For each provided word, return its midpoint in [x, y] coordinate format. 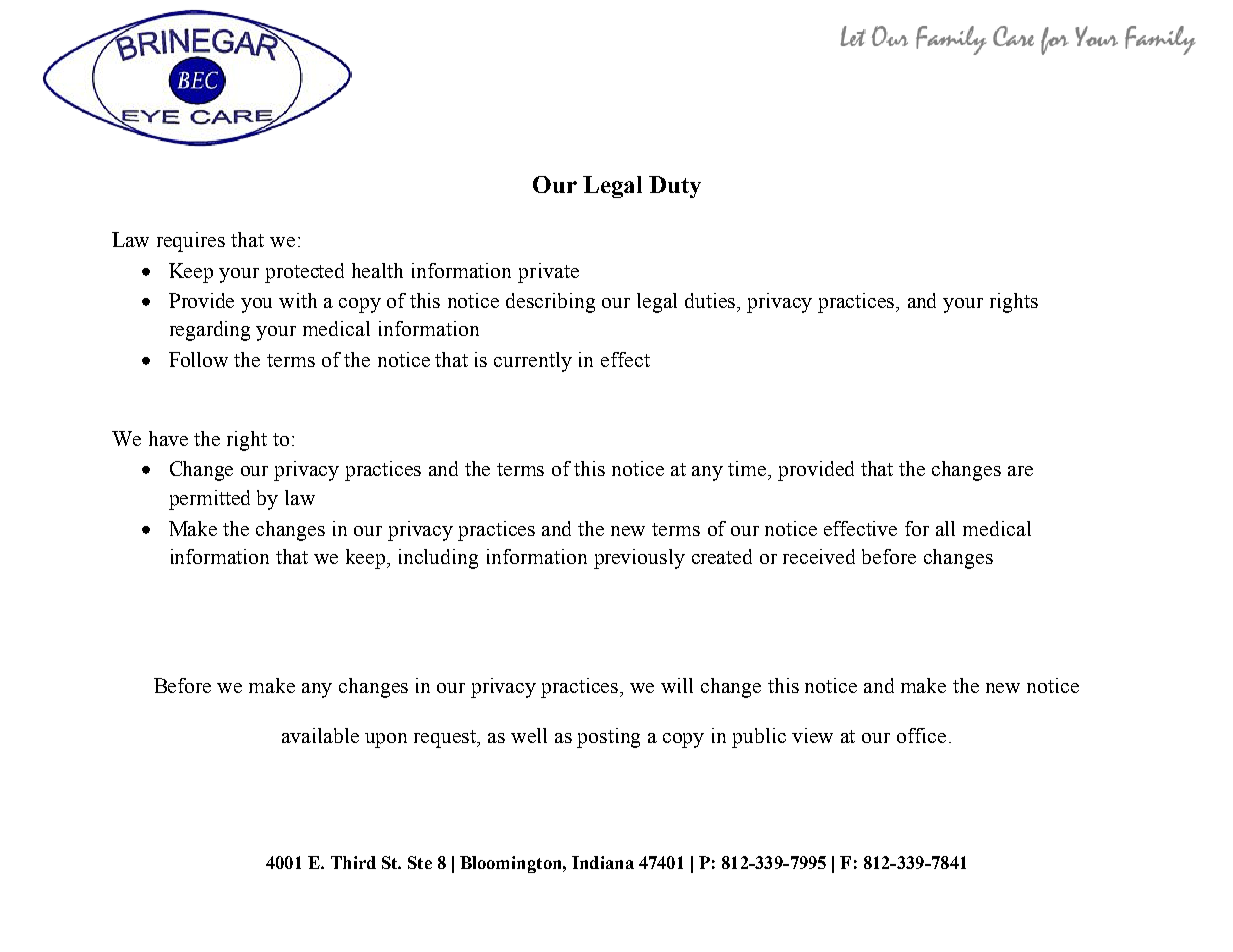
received [819, 556]
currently [533, 362]
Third [353, 862]
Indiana [603, 862]
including [438, 559]
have [168, 438]
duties [711, 300]
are [1020, 471]
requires [191, 242]
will [677, 685]
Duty [675, 187]
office [921, 735]
